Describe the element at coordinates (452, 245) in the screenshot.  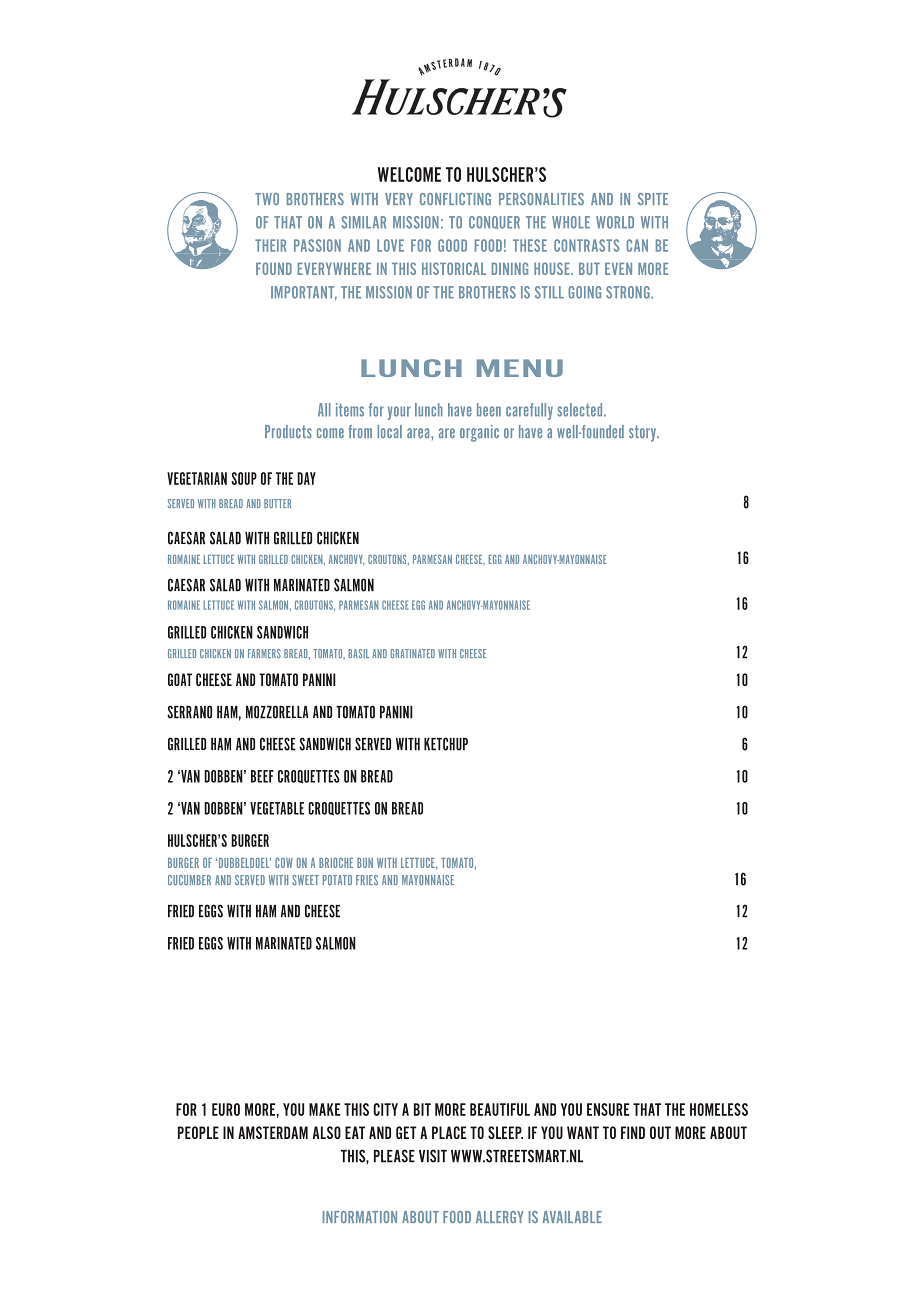
I see `GOOD` at that location.
